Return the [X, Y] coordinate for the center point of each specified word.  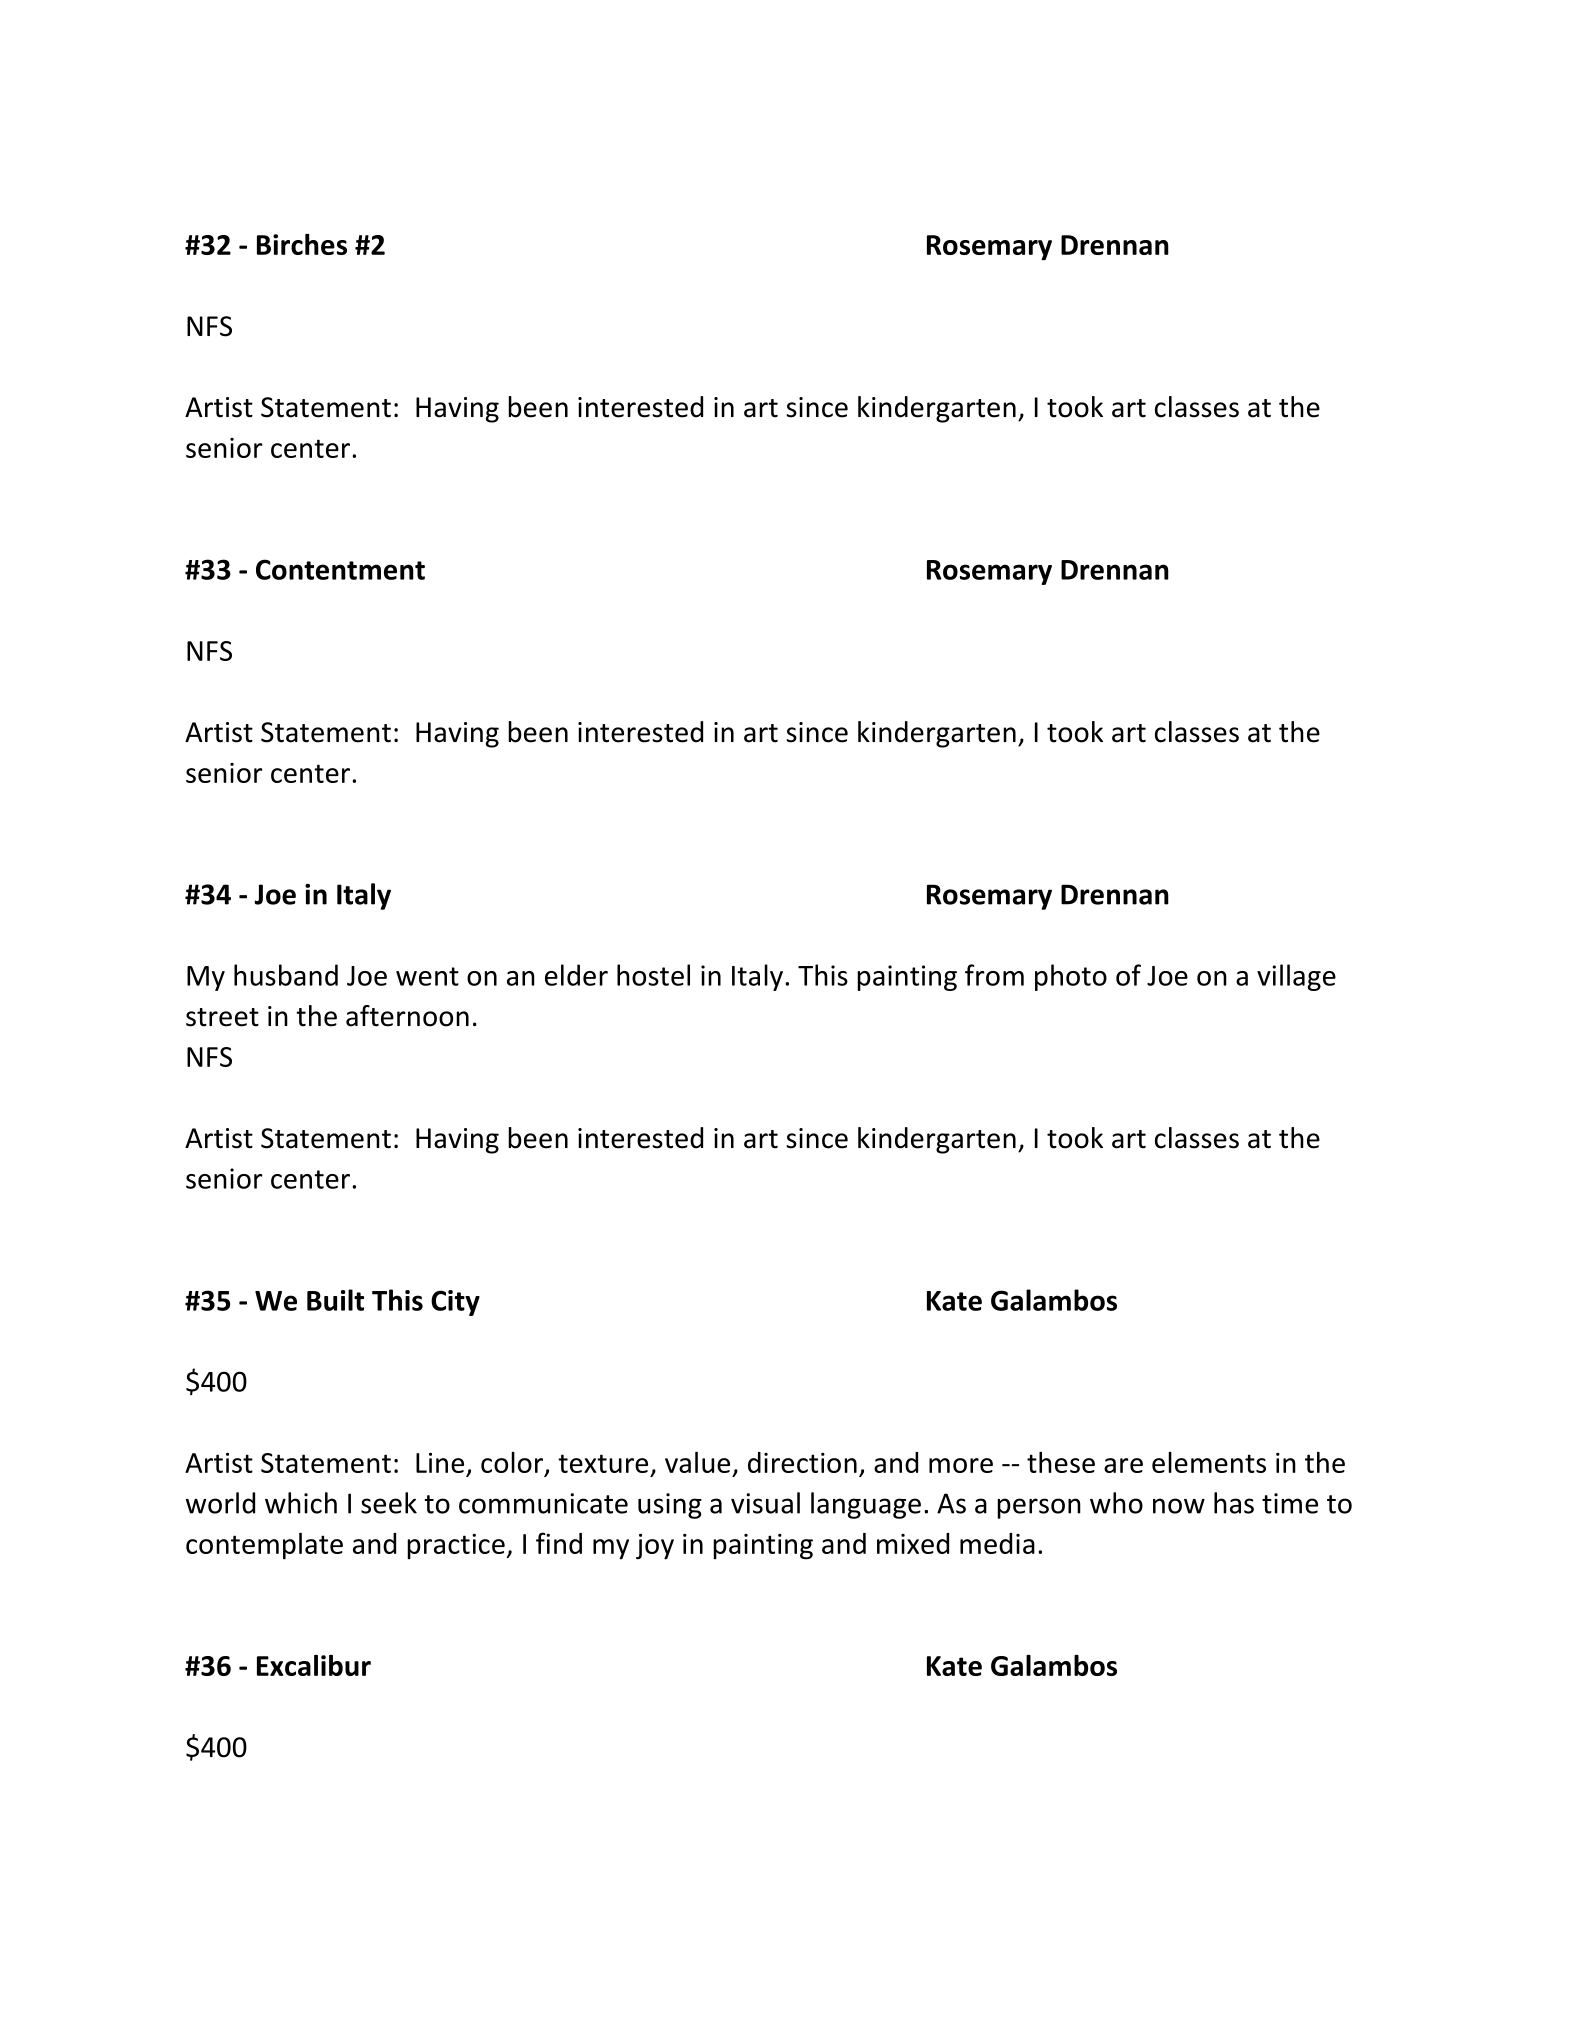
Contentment [340, 569]
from [994, 975]
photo [1071, 977]
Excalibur [314, 1665]
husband [286, 975]
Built [335, 1300]
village [1296, 977]
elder [576, 975]
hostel [653, 975]
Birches [302, 244]
